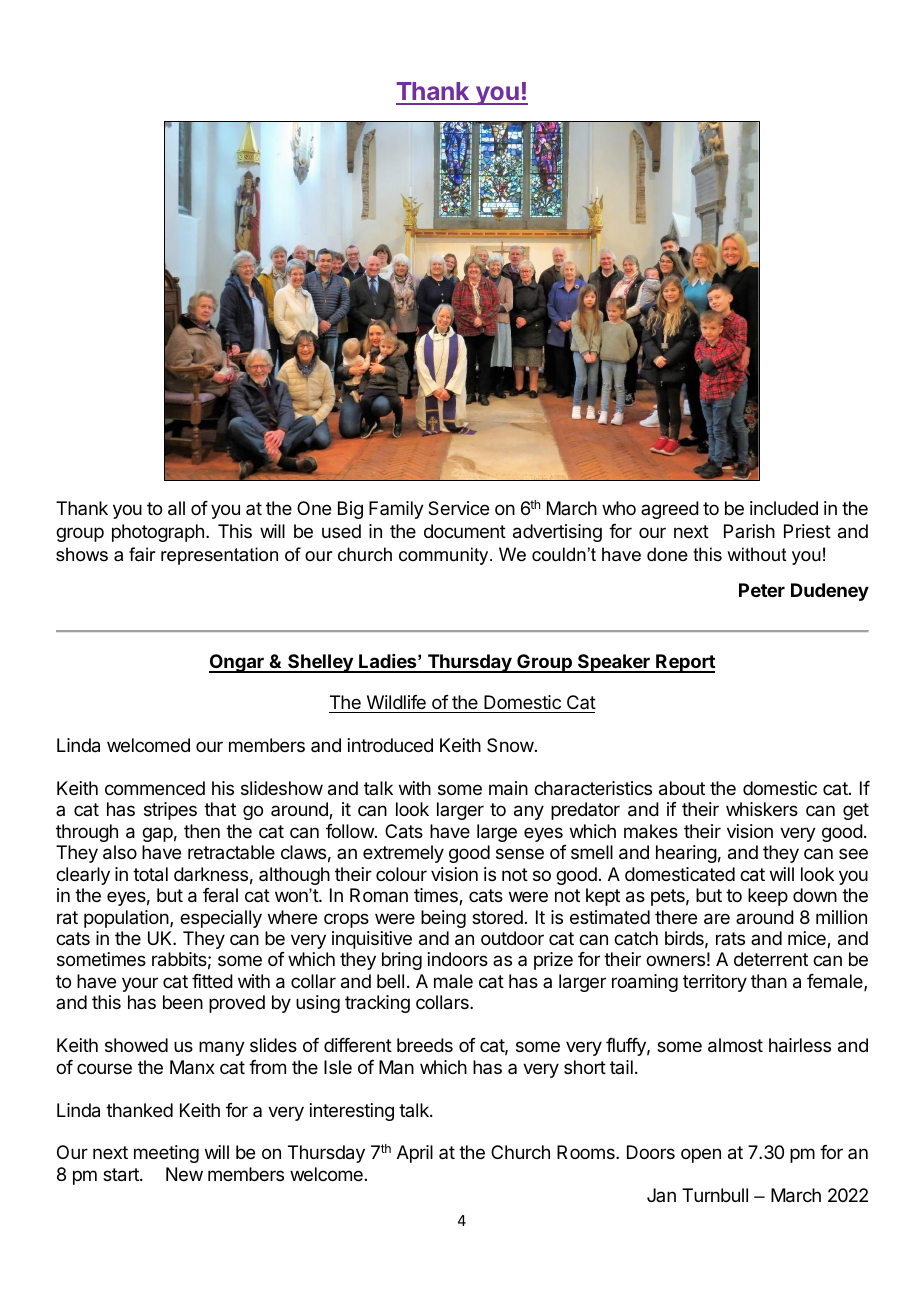 The height and width of the screenshot is (1308, 924). Describe the element at coordinates (320, 663) in the screenshot. I see `Shelley` at that location.
